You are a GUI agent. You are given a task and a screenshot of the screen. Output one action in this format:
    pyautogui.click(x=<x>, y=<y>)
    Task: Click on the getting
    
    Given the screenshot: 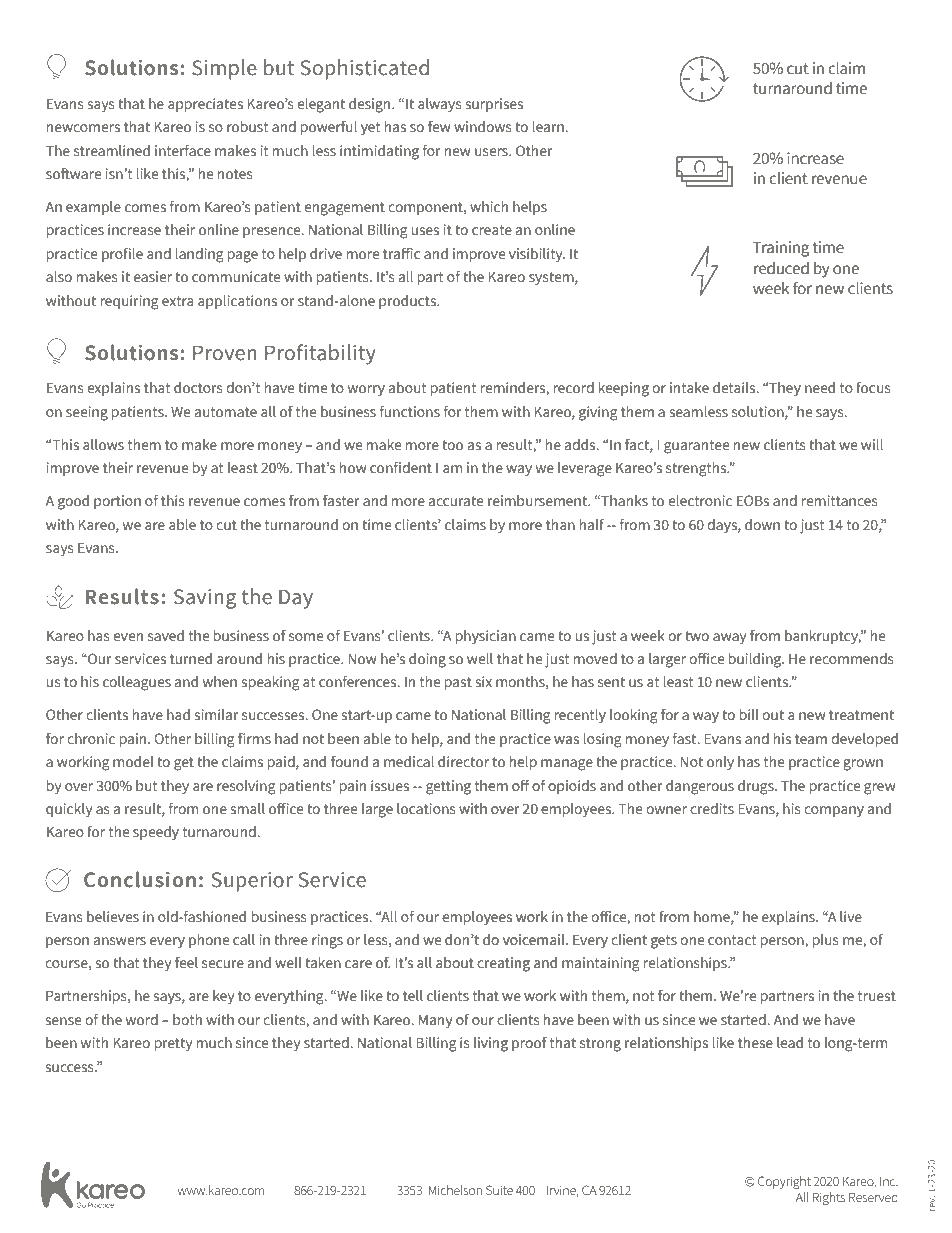 What is the action you would take?
    pyautogui.click(x=448, y=787)
